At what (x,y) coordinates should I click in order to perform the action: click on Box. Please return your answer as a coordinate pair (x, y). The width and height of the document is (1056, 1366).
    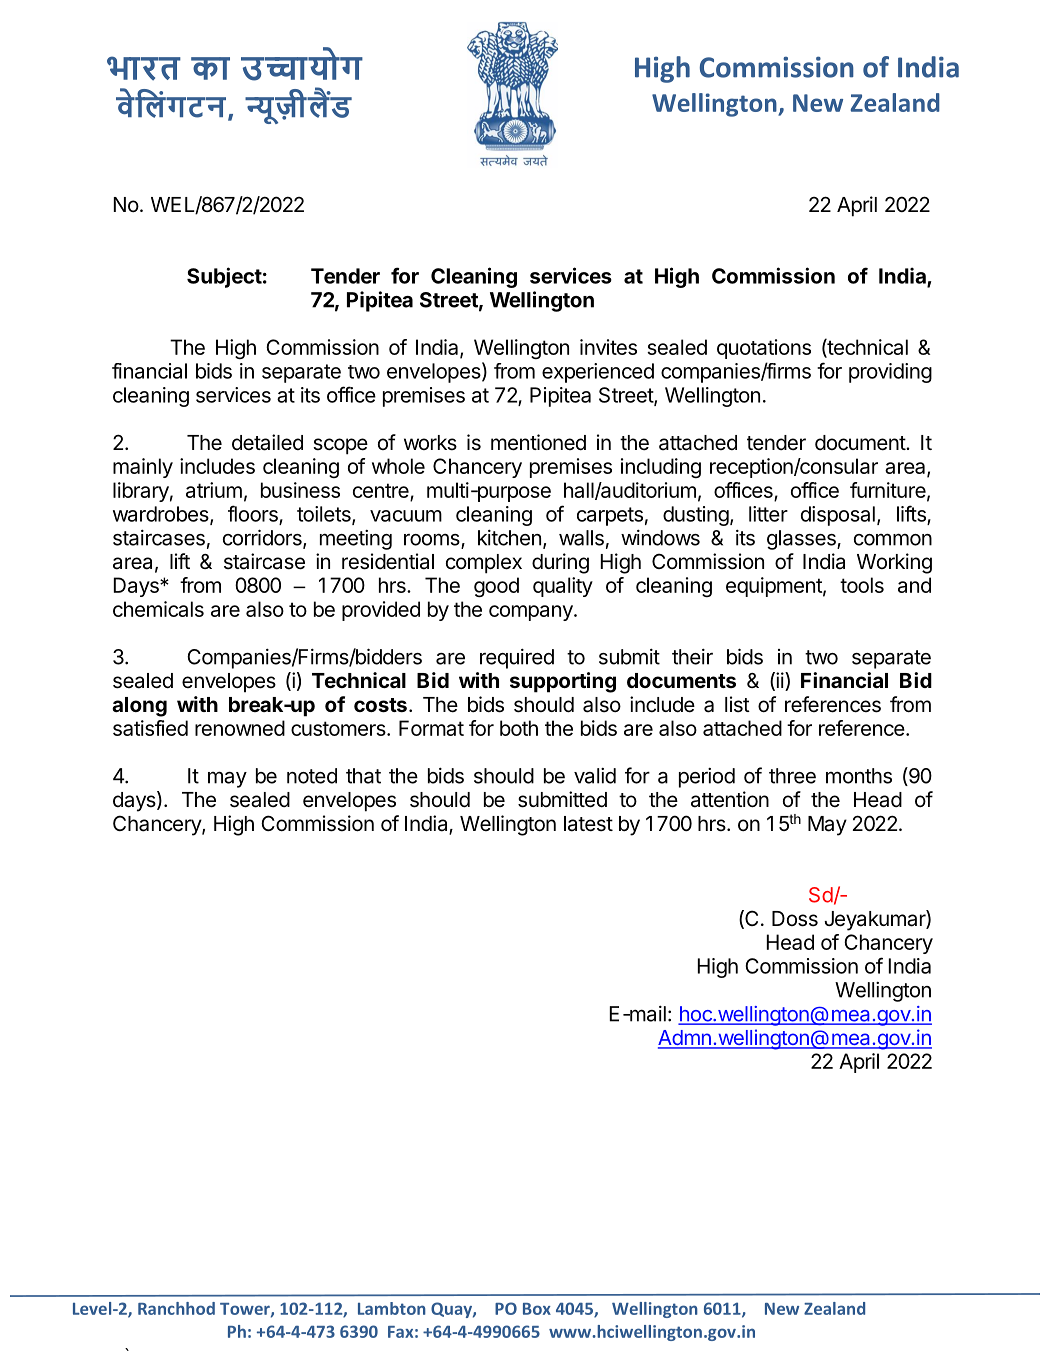
    Looking at the image, I should click on (537, 1309).
